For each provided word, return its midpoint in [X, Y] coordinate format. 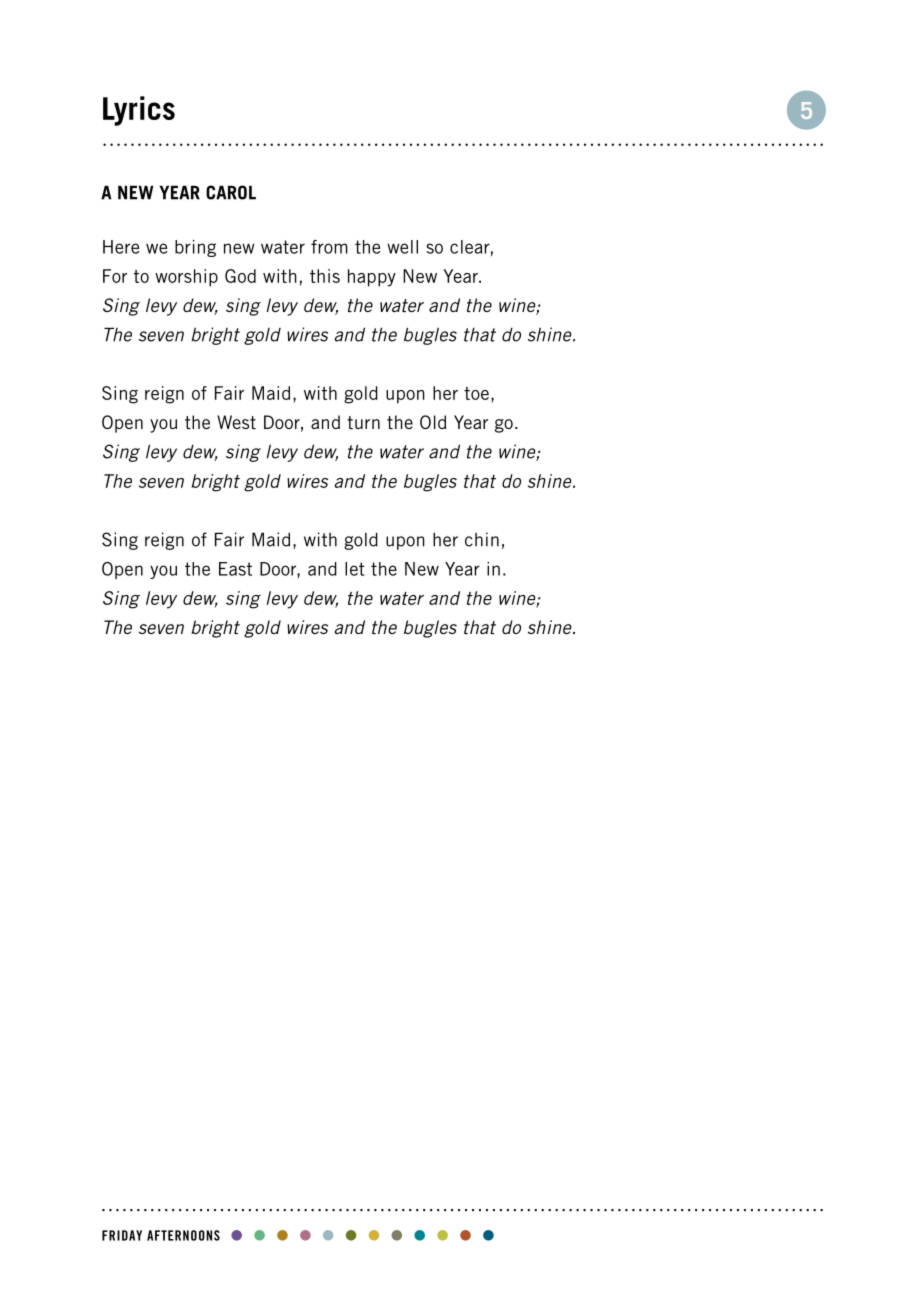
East [235, 569]
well [402, 247]
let [355, 569]
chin [482, 539]
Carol [231, 192]
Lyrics [139, 111]
